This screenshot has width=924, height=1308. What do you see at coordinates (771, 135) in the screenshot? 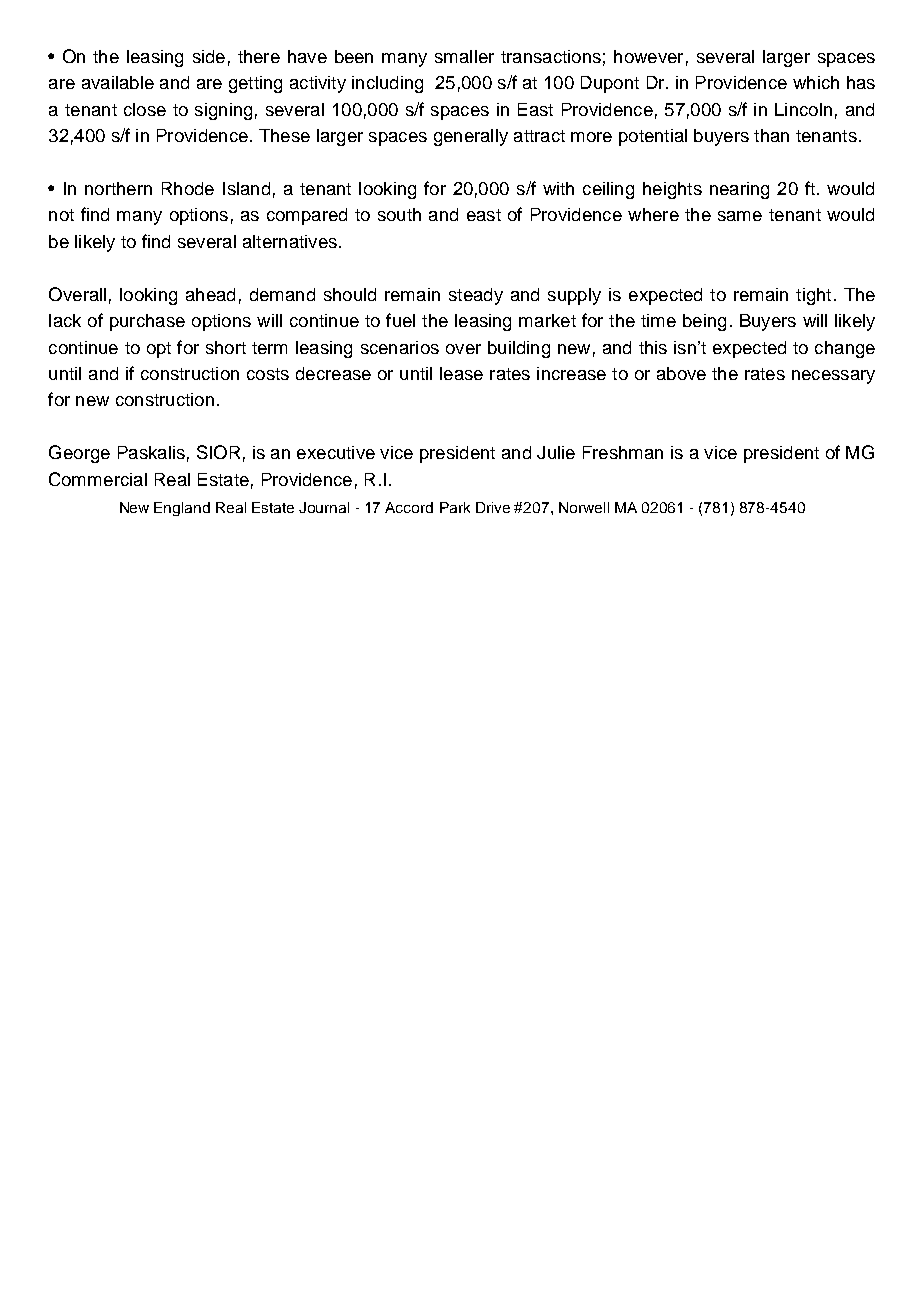
I see `than` at bounding box center [771, 135].
